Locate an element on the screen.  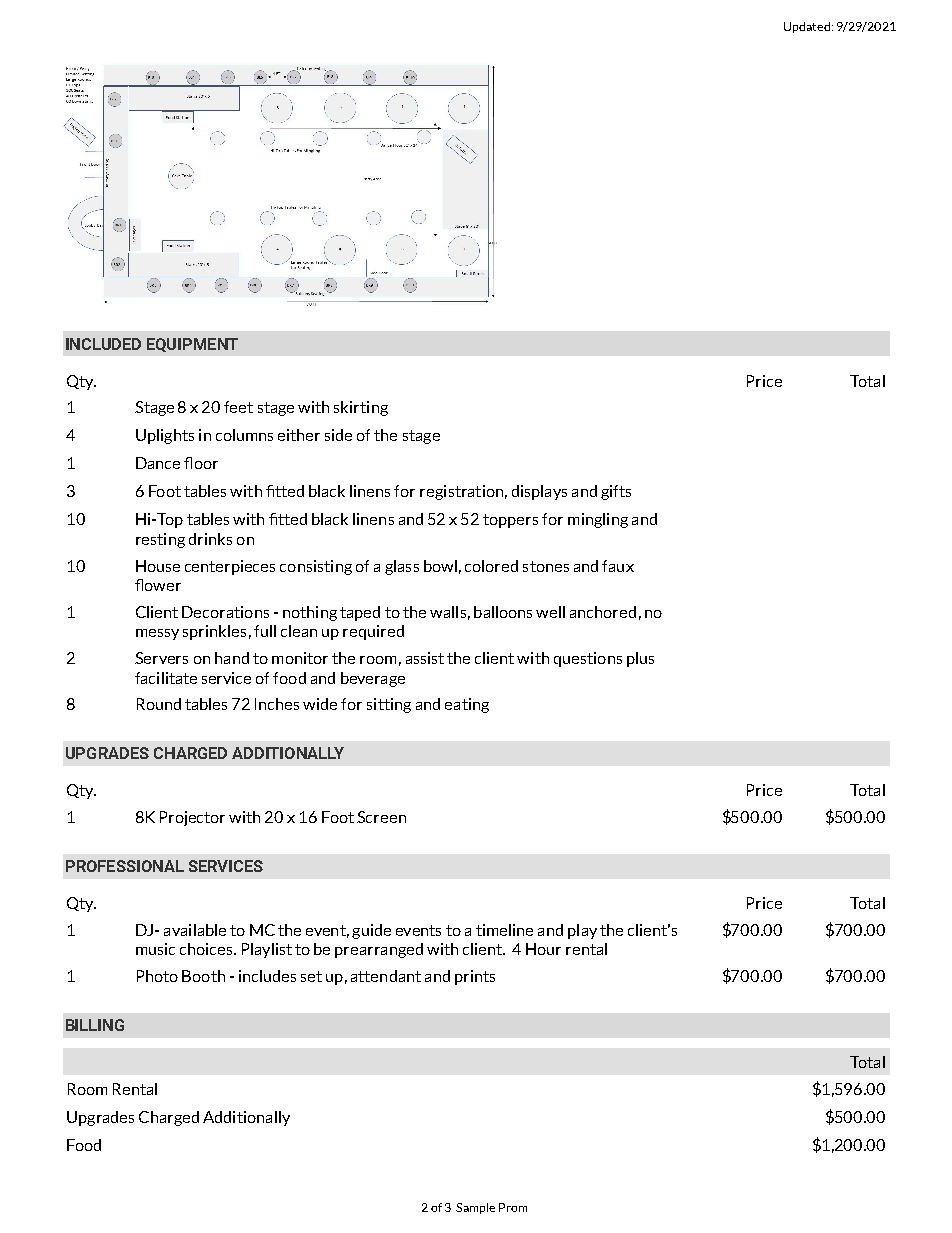
faux is located at coordinates (618, 566).
